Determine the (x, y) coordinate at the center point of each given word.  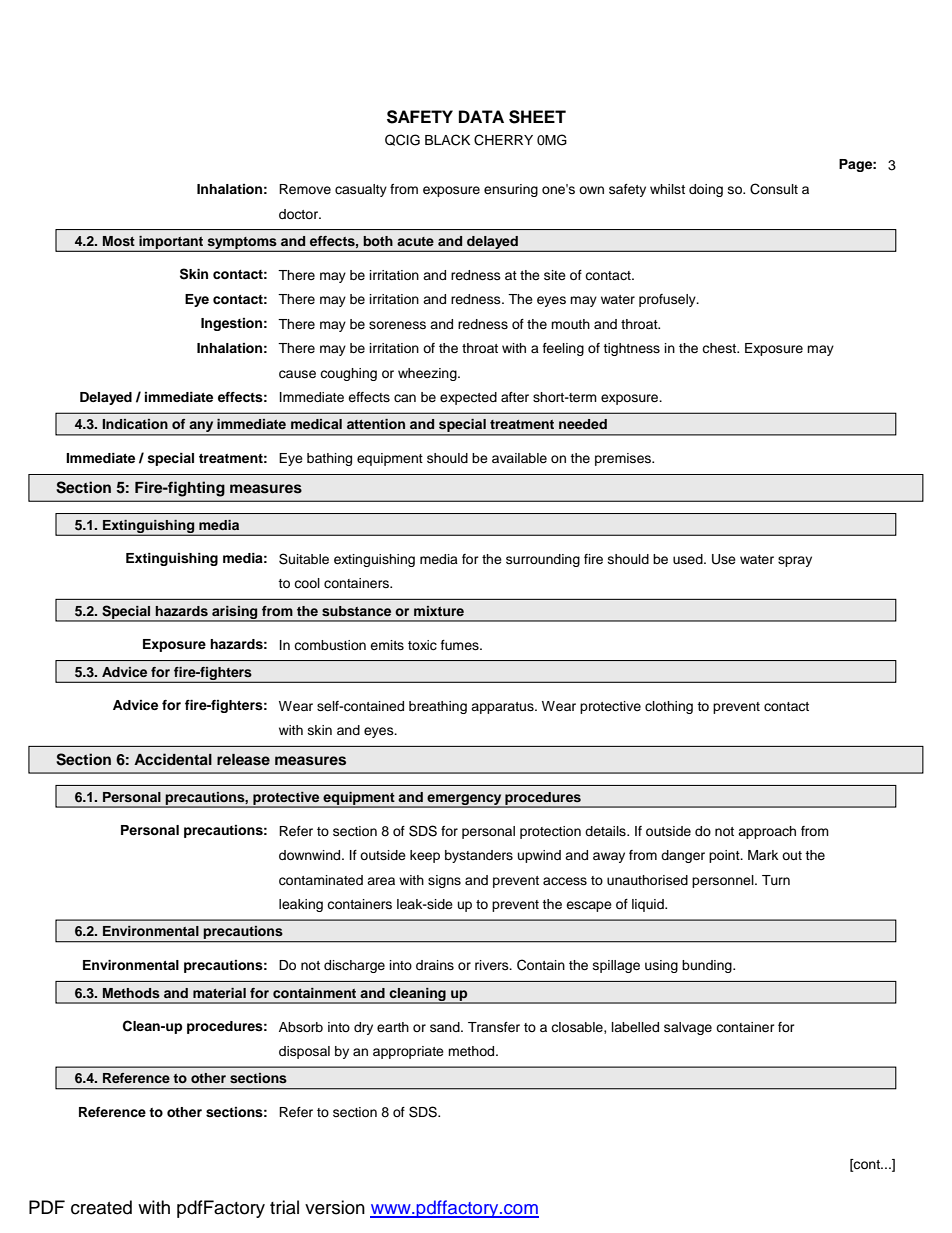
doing (706, 190)
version (335, 1207)
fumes (461, 645)
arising (235, 613)
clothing (669, 707)
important (171, 243)
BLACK (447, 140)
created (101, 1207)
